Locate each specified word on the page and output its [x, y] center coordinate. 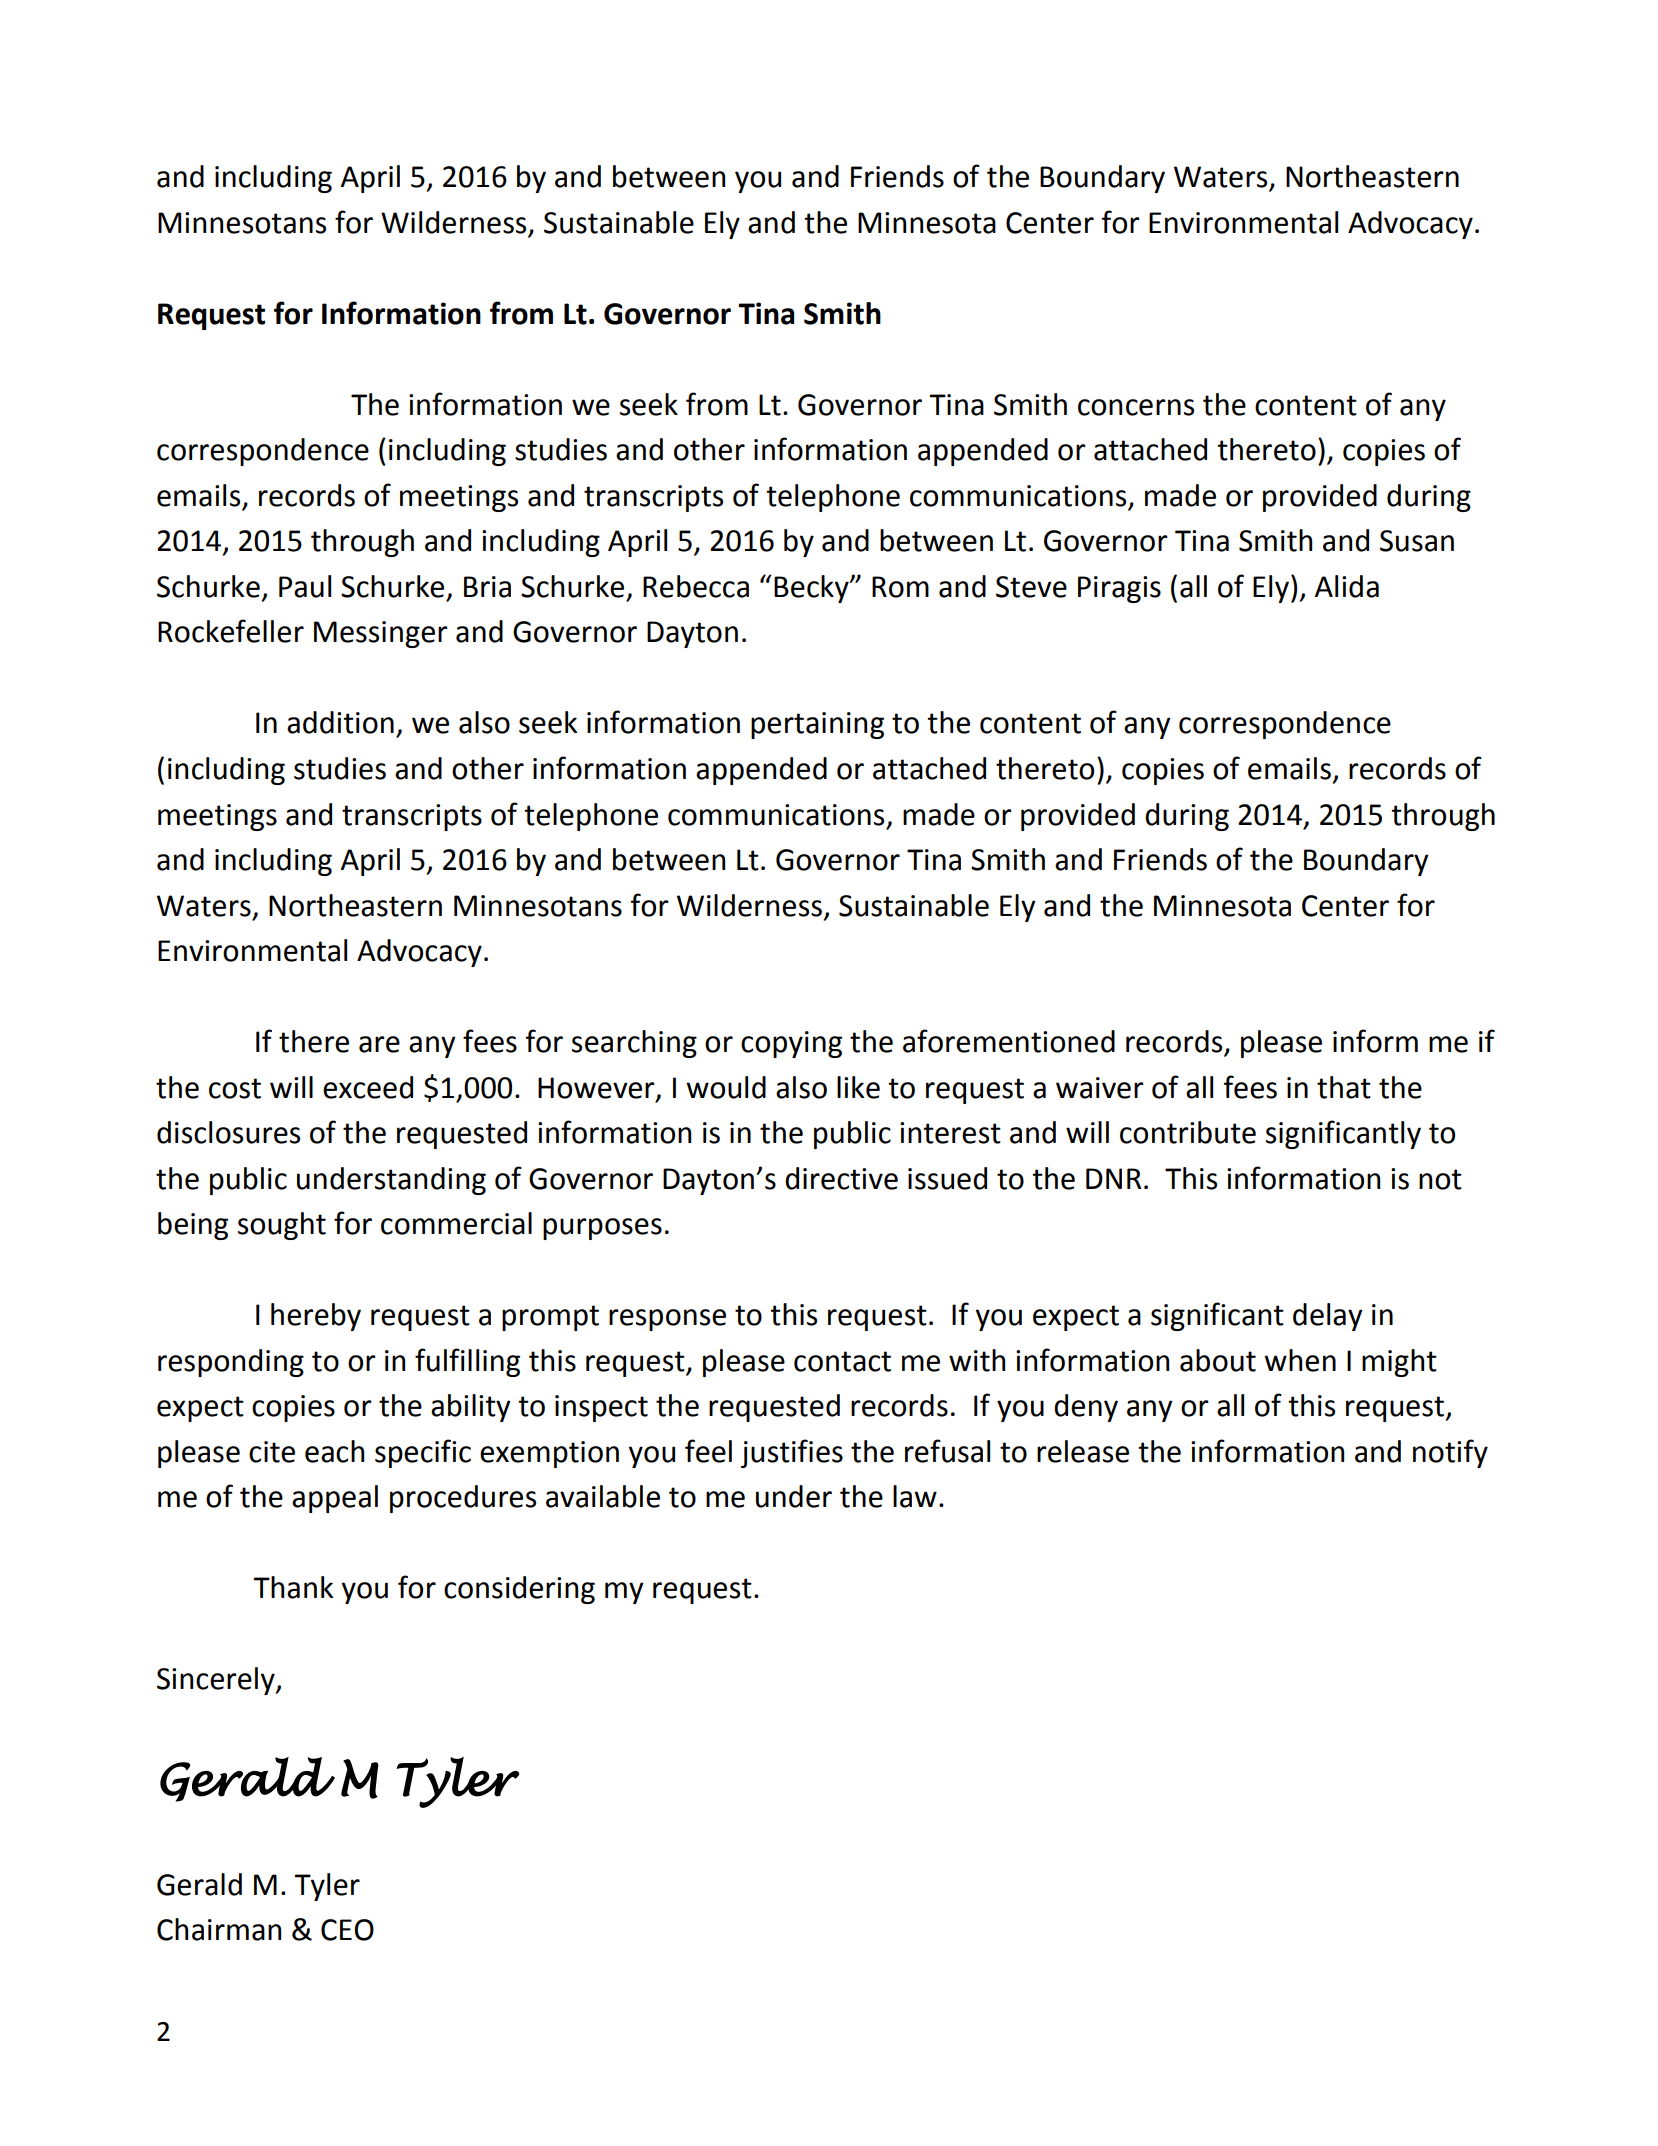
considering [519, 1590]
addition [340, 722]
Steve [1031, 587]
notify [1450, 1453]
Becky [812, 589]
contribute [1188, 1132]
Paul [305, 586]
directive [841, 1178]
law [915, 1496]
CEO [347, 1930]
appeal [335, 1499]
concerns [1136, 407]
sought [282, 1226]
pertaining [817, 725]
